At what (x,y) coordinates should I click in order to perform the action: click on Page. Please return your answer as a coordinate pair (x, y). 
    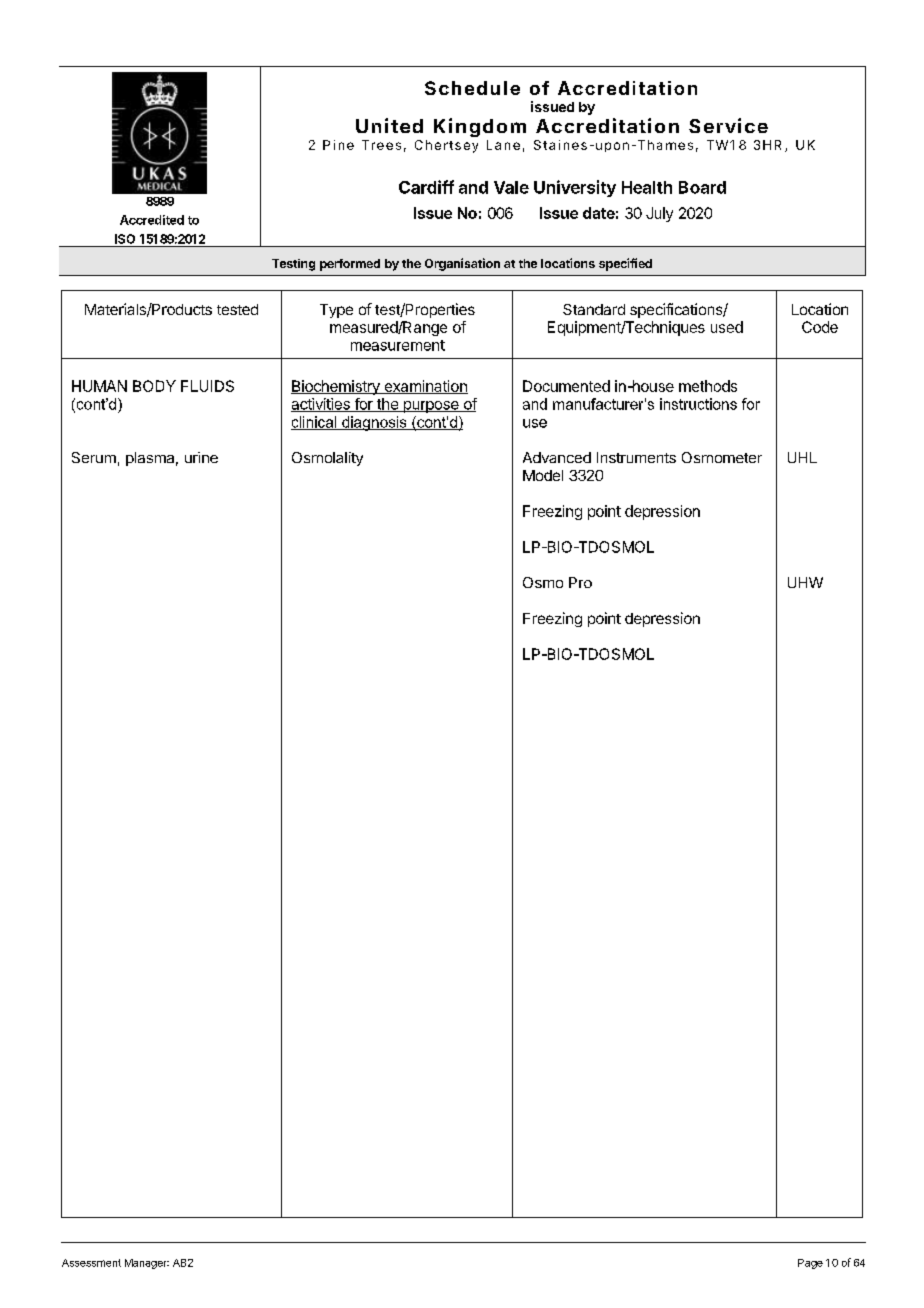
    Looking at the image, I should click on (810, 1264).
